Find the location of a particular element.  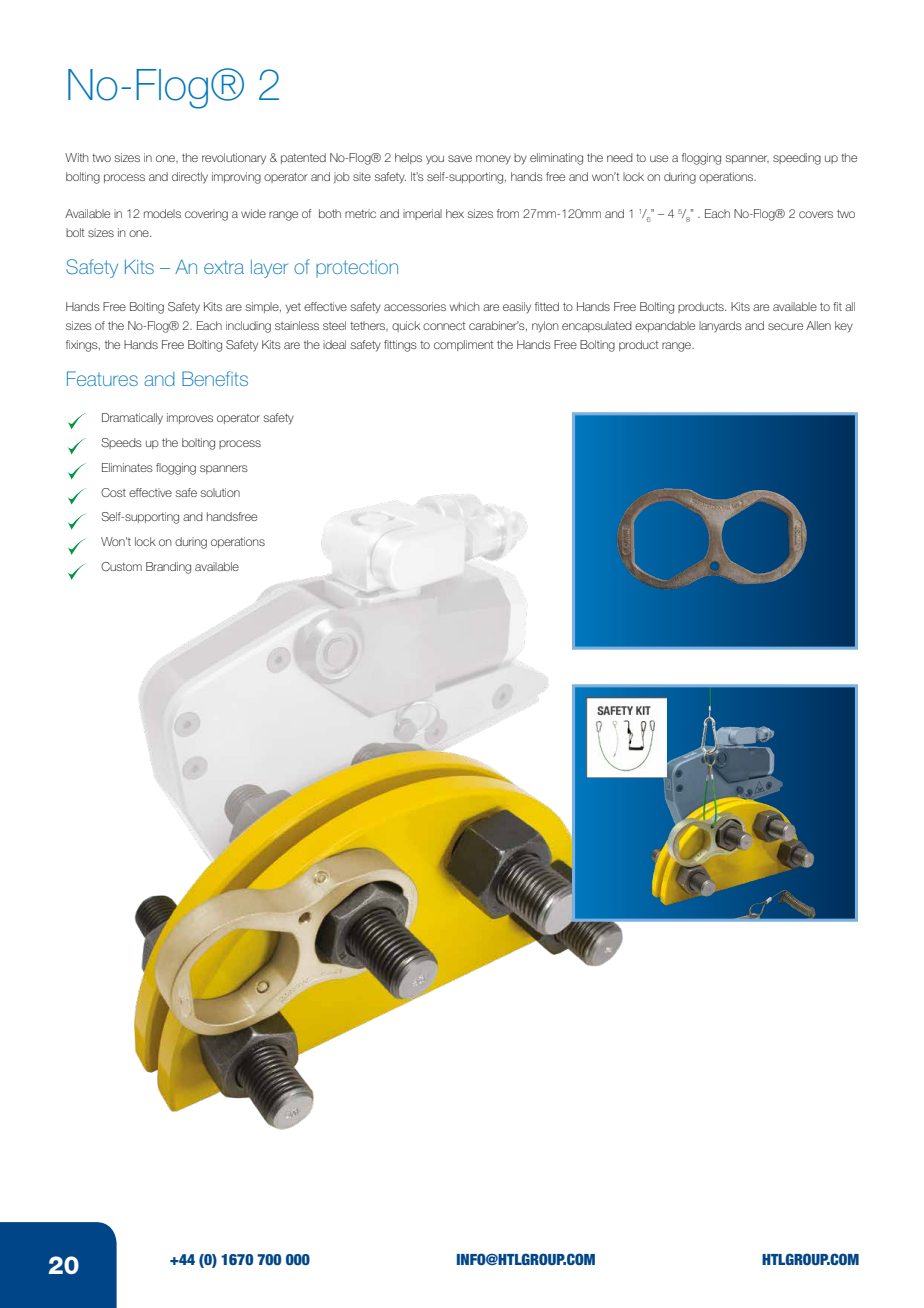

save is located at coordinates (460, 158).
